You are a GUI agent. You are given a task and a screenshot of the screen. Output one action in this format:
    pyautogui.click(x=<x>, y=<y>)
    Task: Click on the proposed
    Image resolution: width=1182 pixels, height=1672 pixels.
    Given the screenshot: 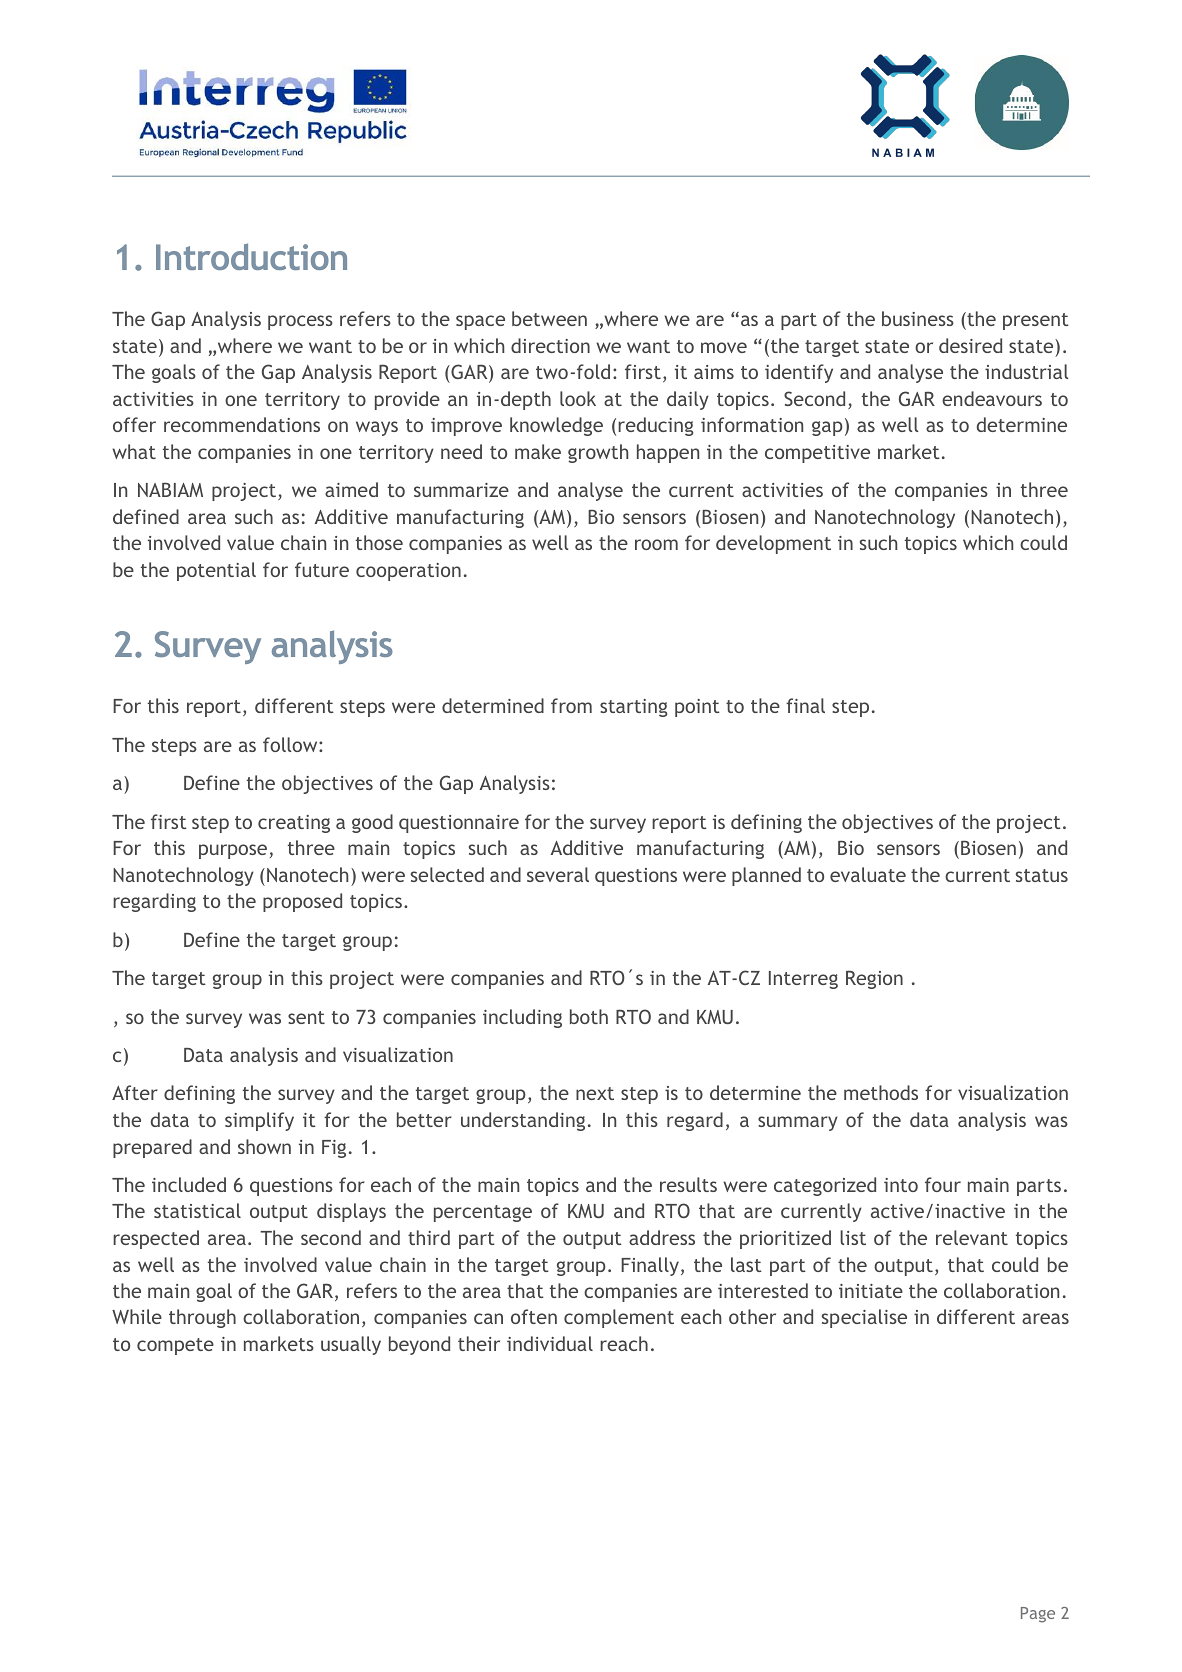 What is the action you would take?
    pyautogui.click(x=302, y=902)
